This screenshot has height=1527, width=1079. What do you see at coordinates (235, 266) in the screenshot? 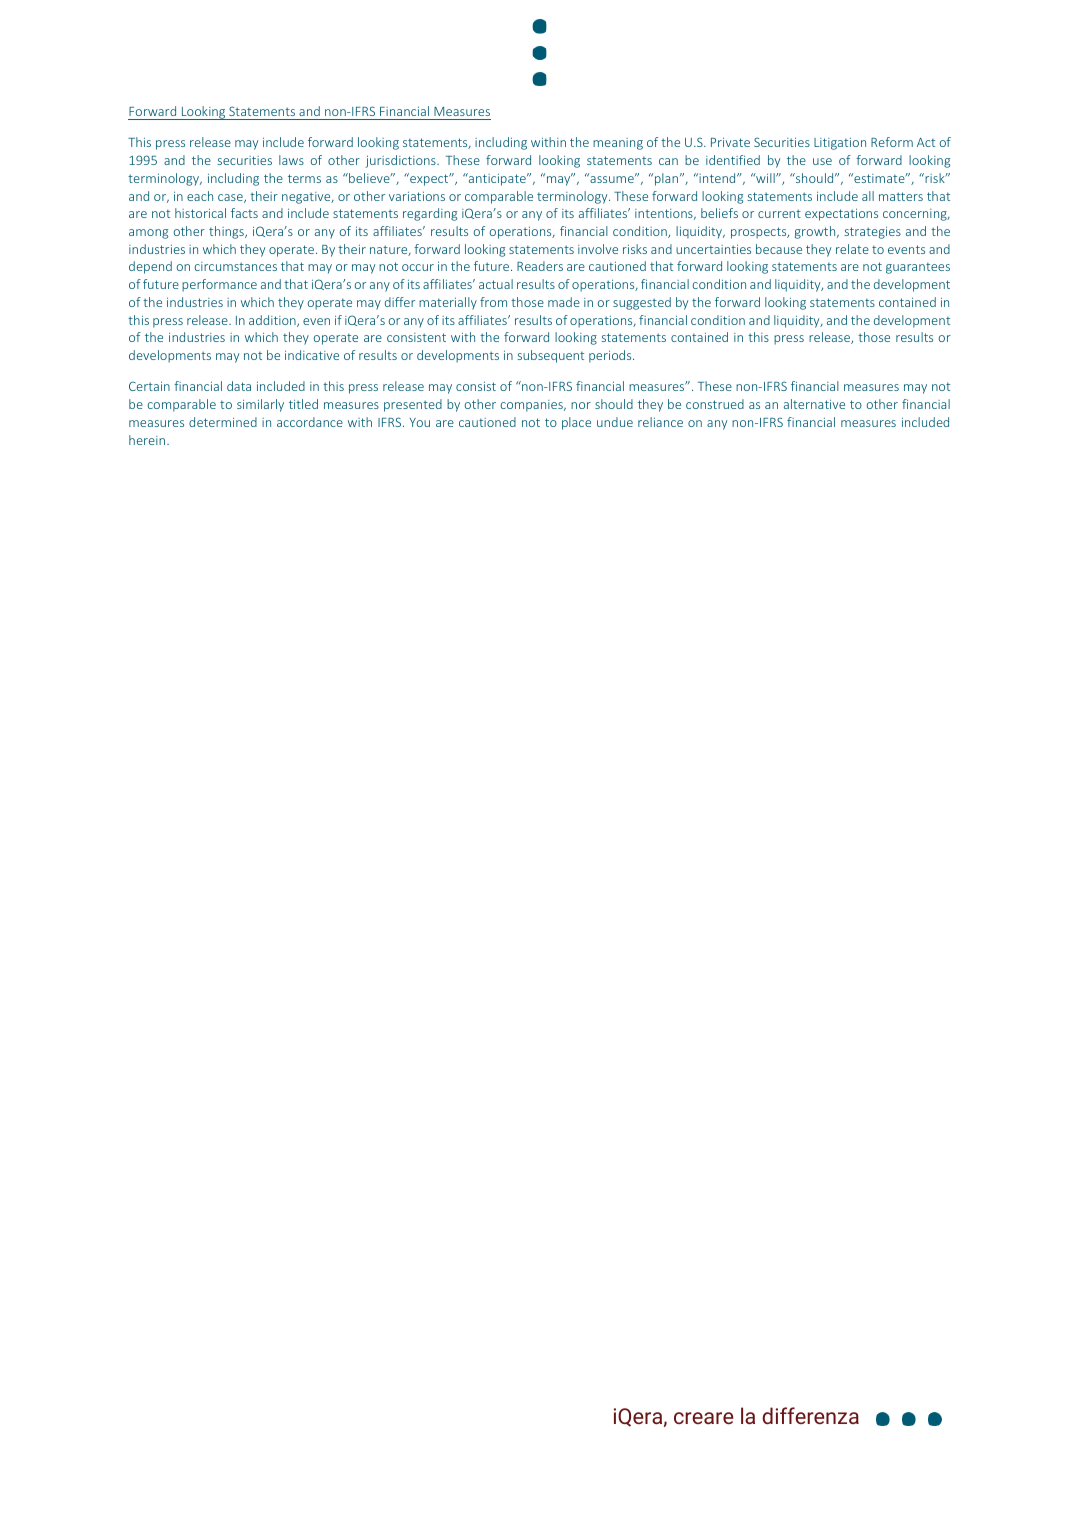
I see `circumstances` at bounding box center [235, 266].
